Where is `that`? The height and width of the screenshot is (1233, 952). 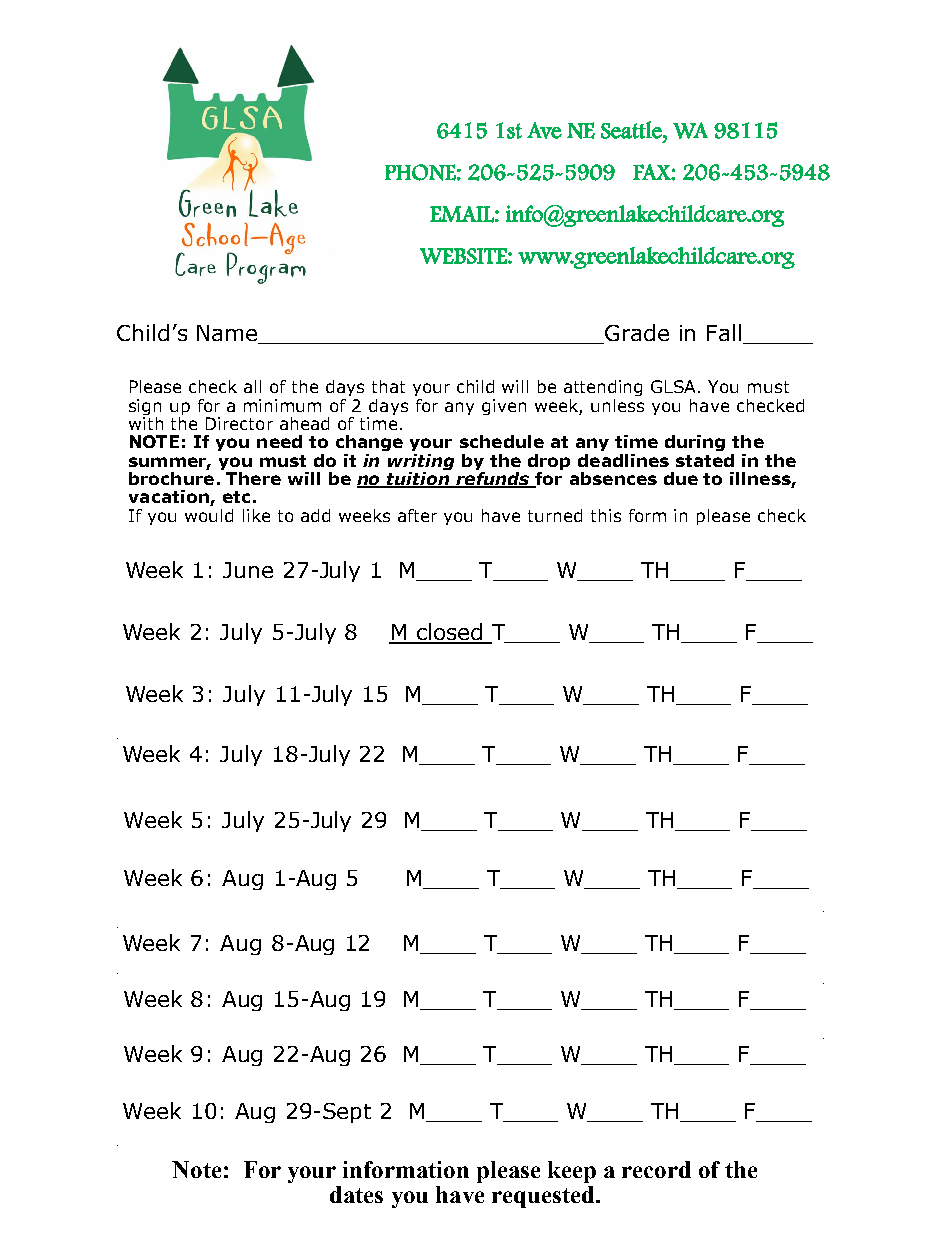
that is located at coordinates (388, 386).
